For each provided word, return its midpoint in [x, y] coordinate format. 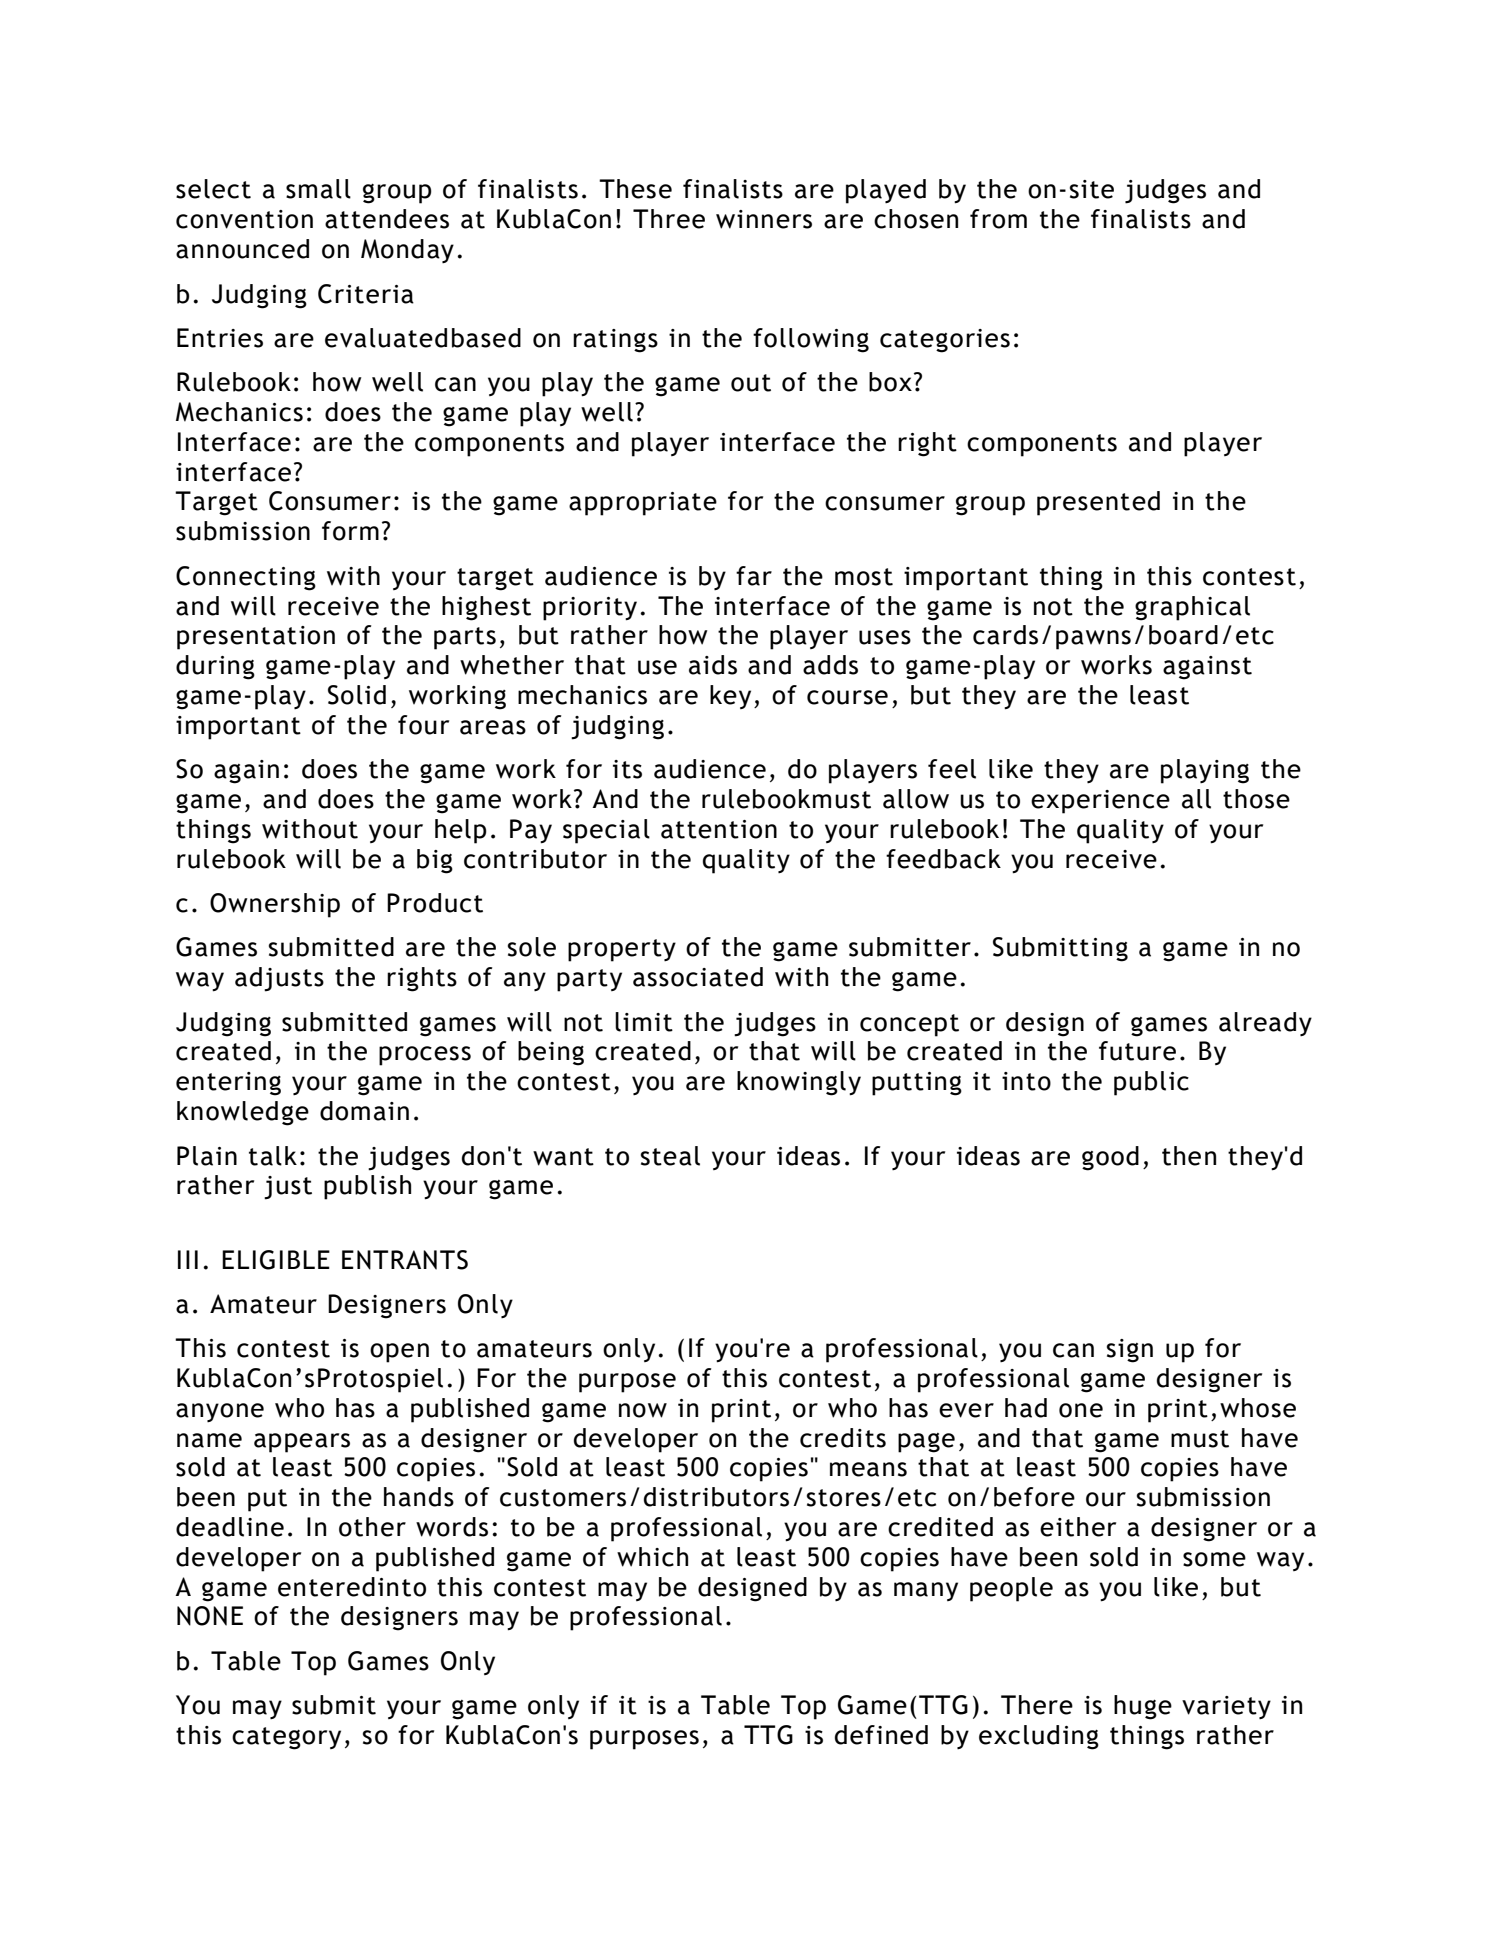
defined [881, 1735]
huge [1143, 1707]
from [998, 219]
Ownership [275, 905]
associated [698, 977]
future [1137, 1051]
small [318, 189]
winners [764, 219]
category [286, 1738]
